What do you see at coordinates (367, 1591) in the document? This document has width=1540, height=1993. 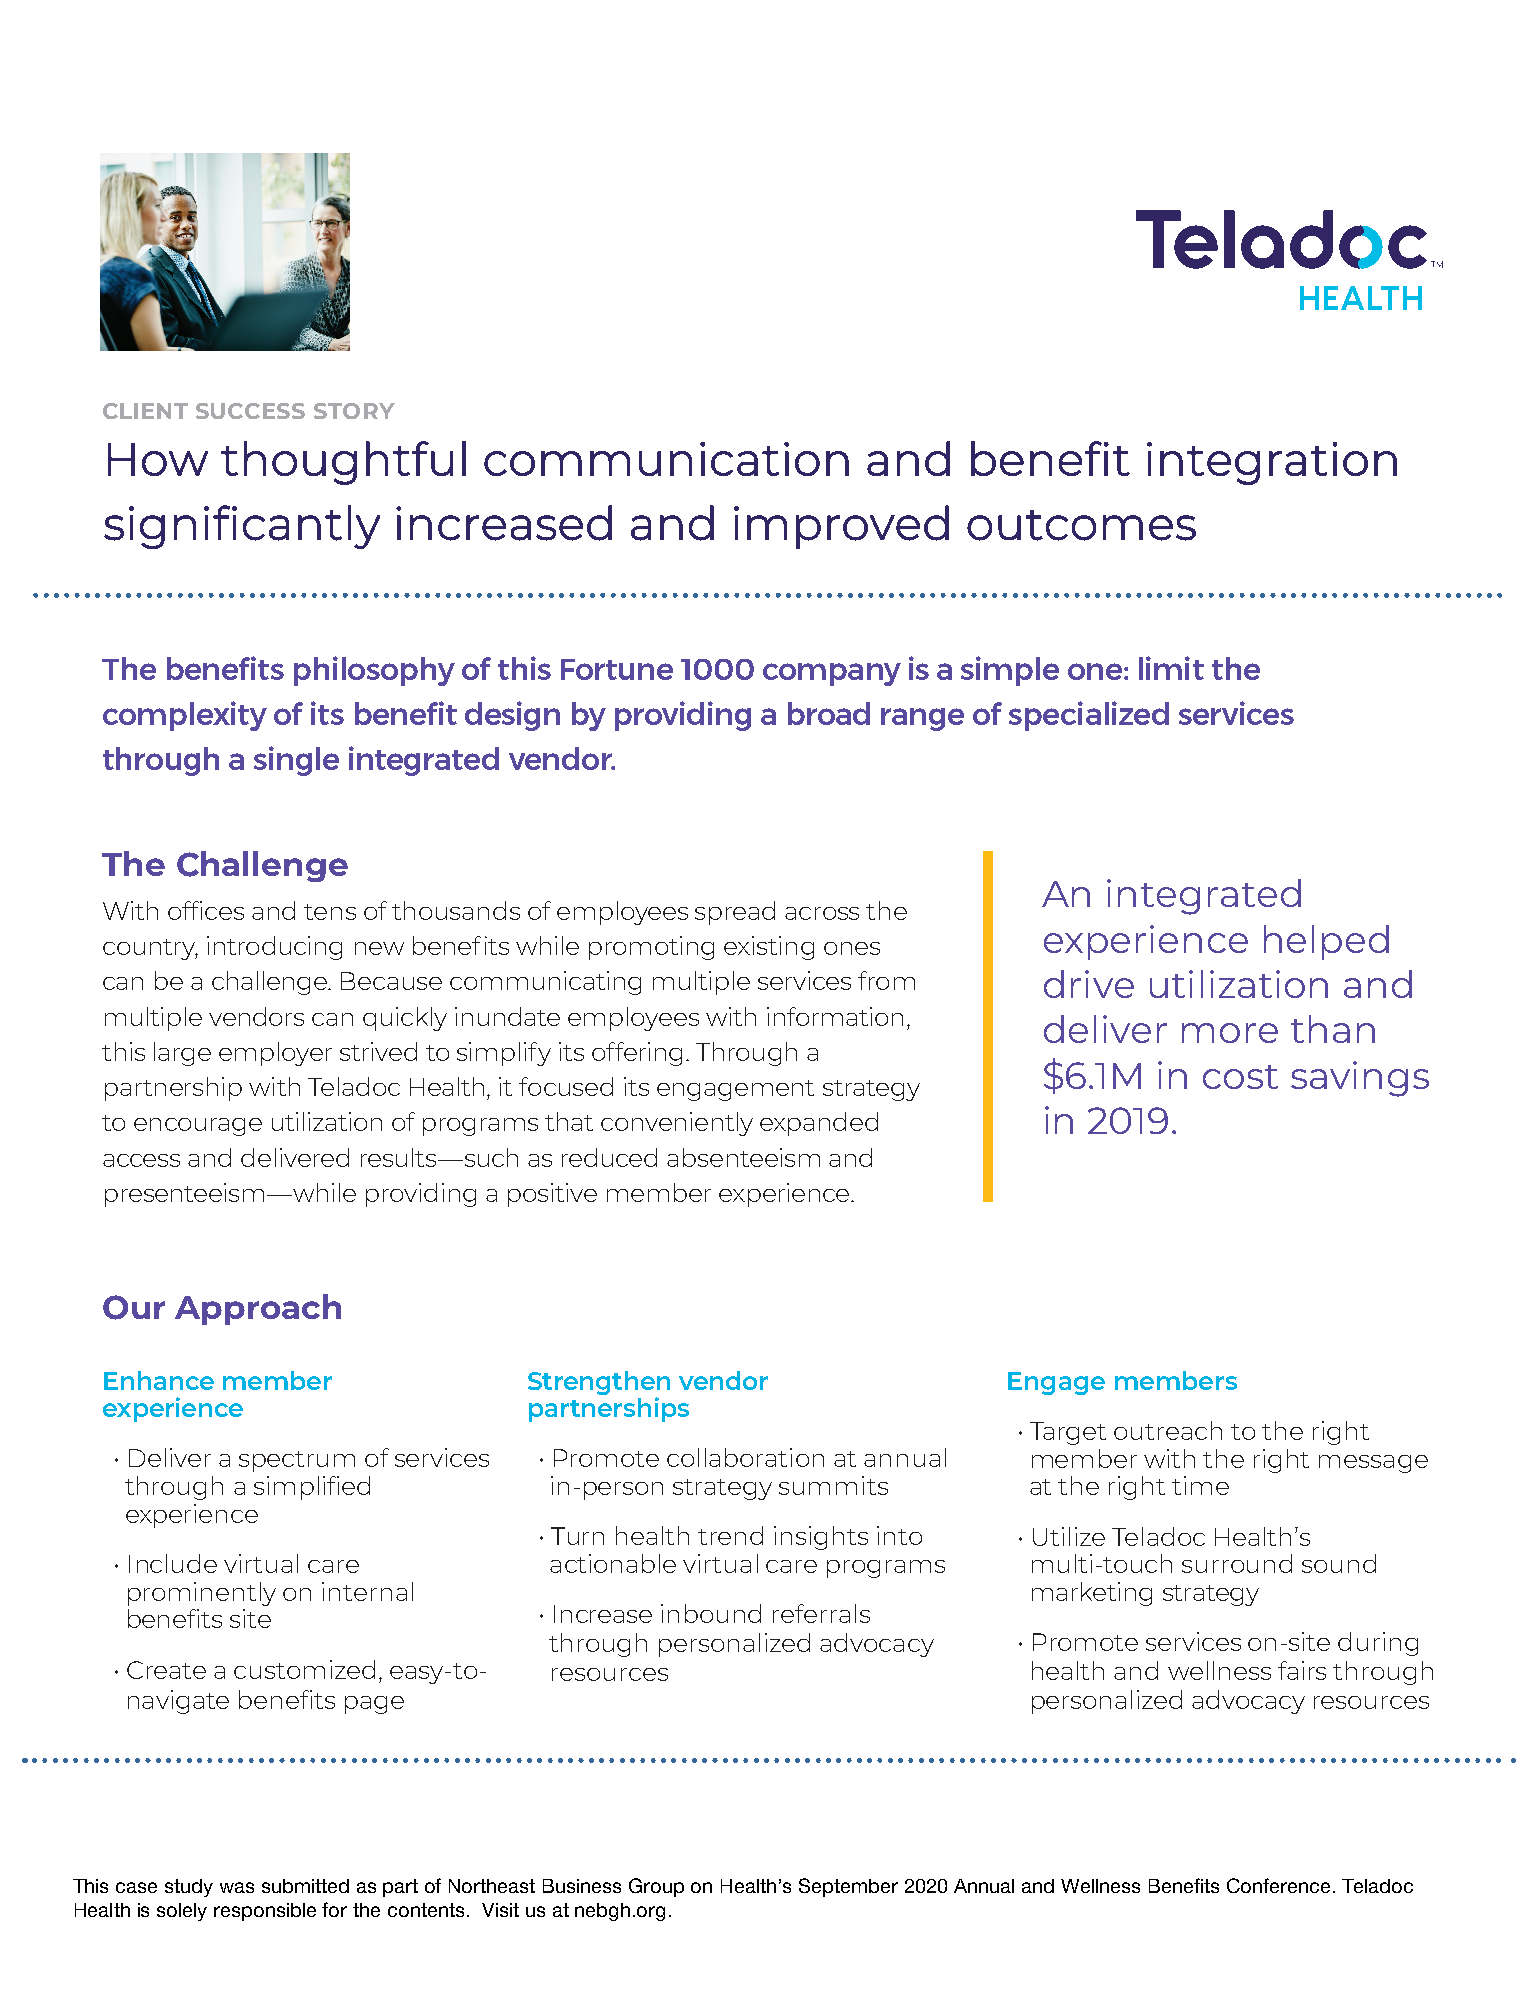 I see `internal` at bounding box center [367, 1591].
